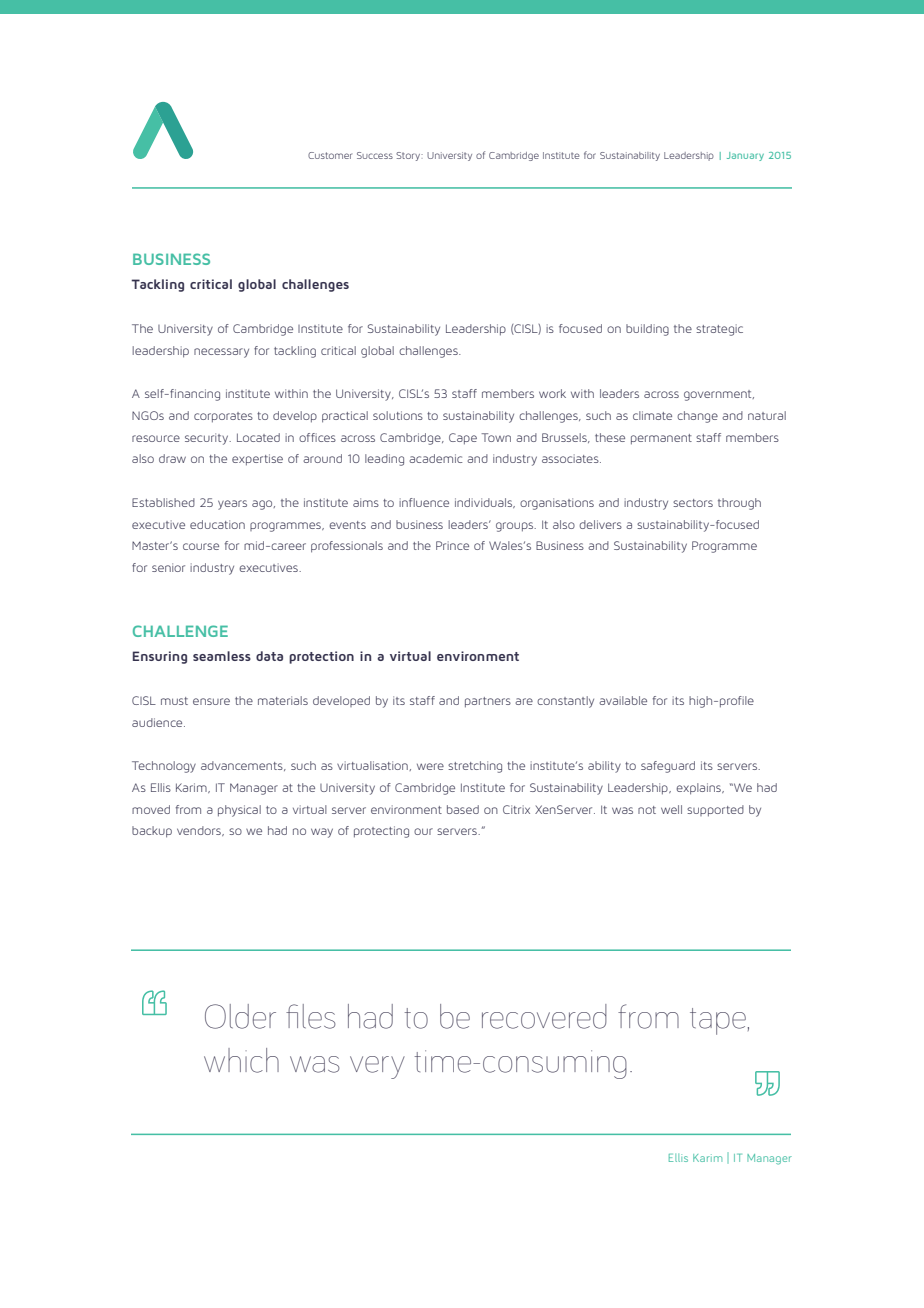 Image resolution: width=924 pixels, height=1308 pixels. What do you see at coordinates (668, 767) in the image?
I see `safeguard` at bounding box center [668, 767].
